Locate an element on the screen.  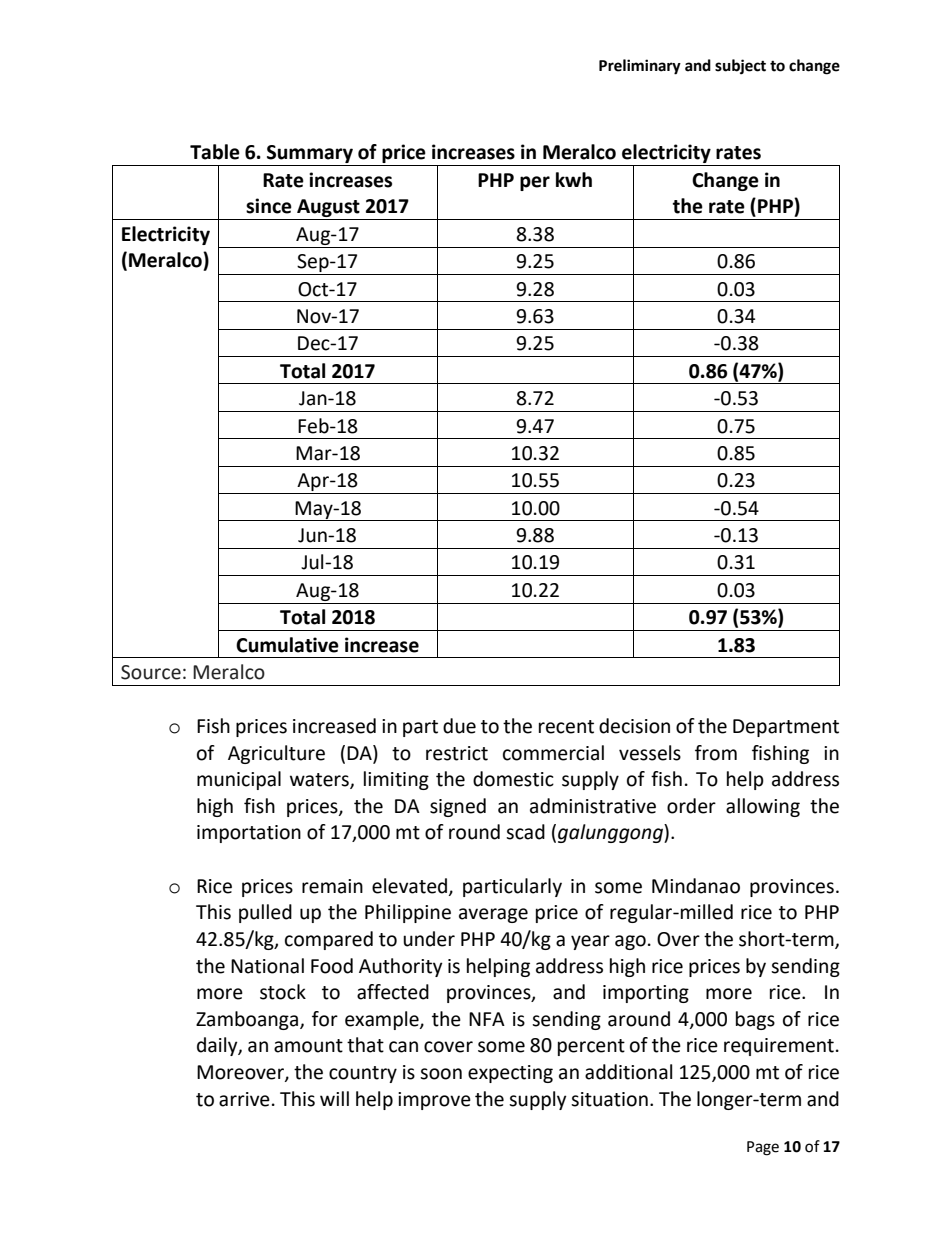
elevated is located at coordinates (409, 886).
